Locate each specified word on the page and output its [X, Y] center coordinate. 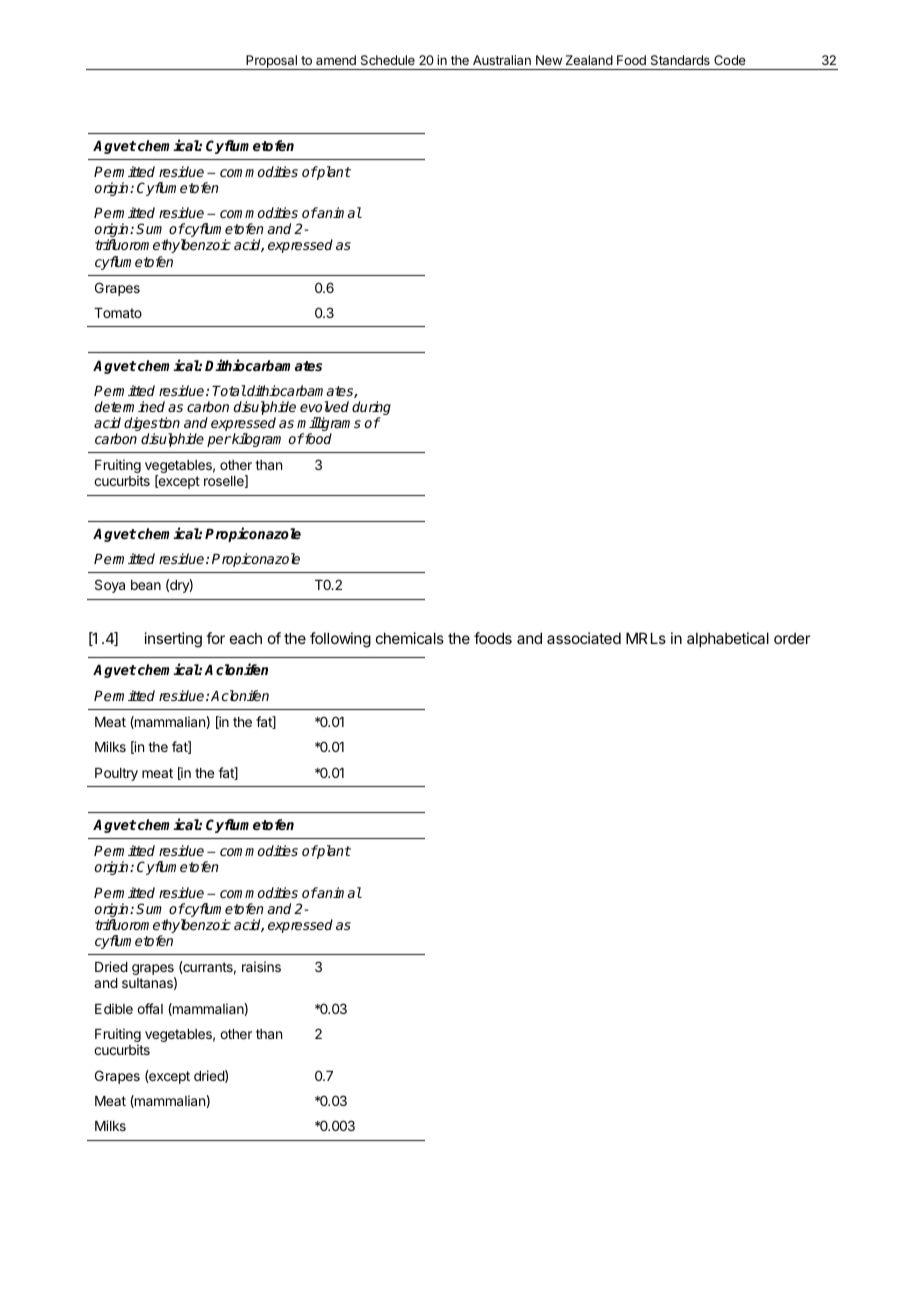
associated [584, 638]
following [340, 640]
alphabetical [728, 639]
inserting [173, 640]
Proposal [271, 62]
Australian [502, 60]
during [371, 409]
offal [150, 1008]
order [792, 638]
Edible [114, 1008]
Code [730, 60]
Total [229, 390]
